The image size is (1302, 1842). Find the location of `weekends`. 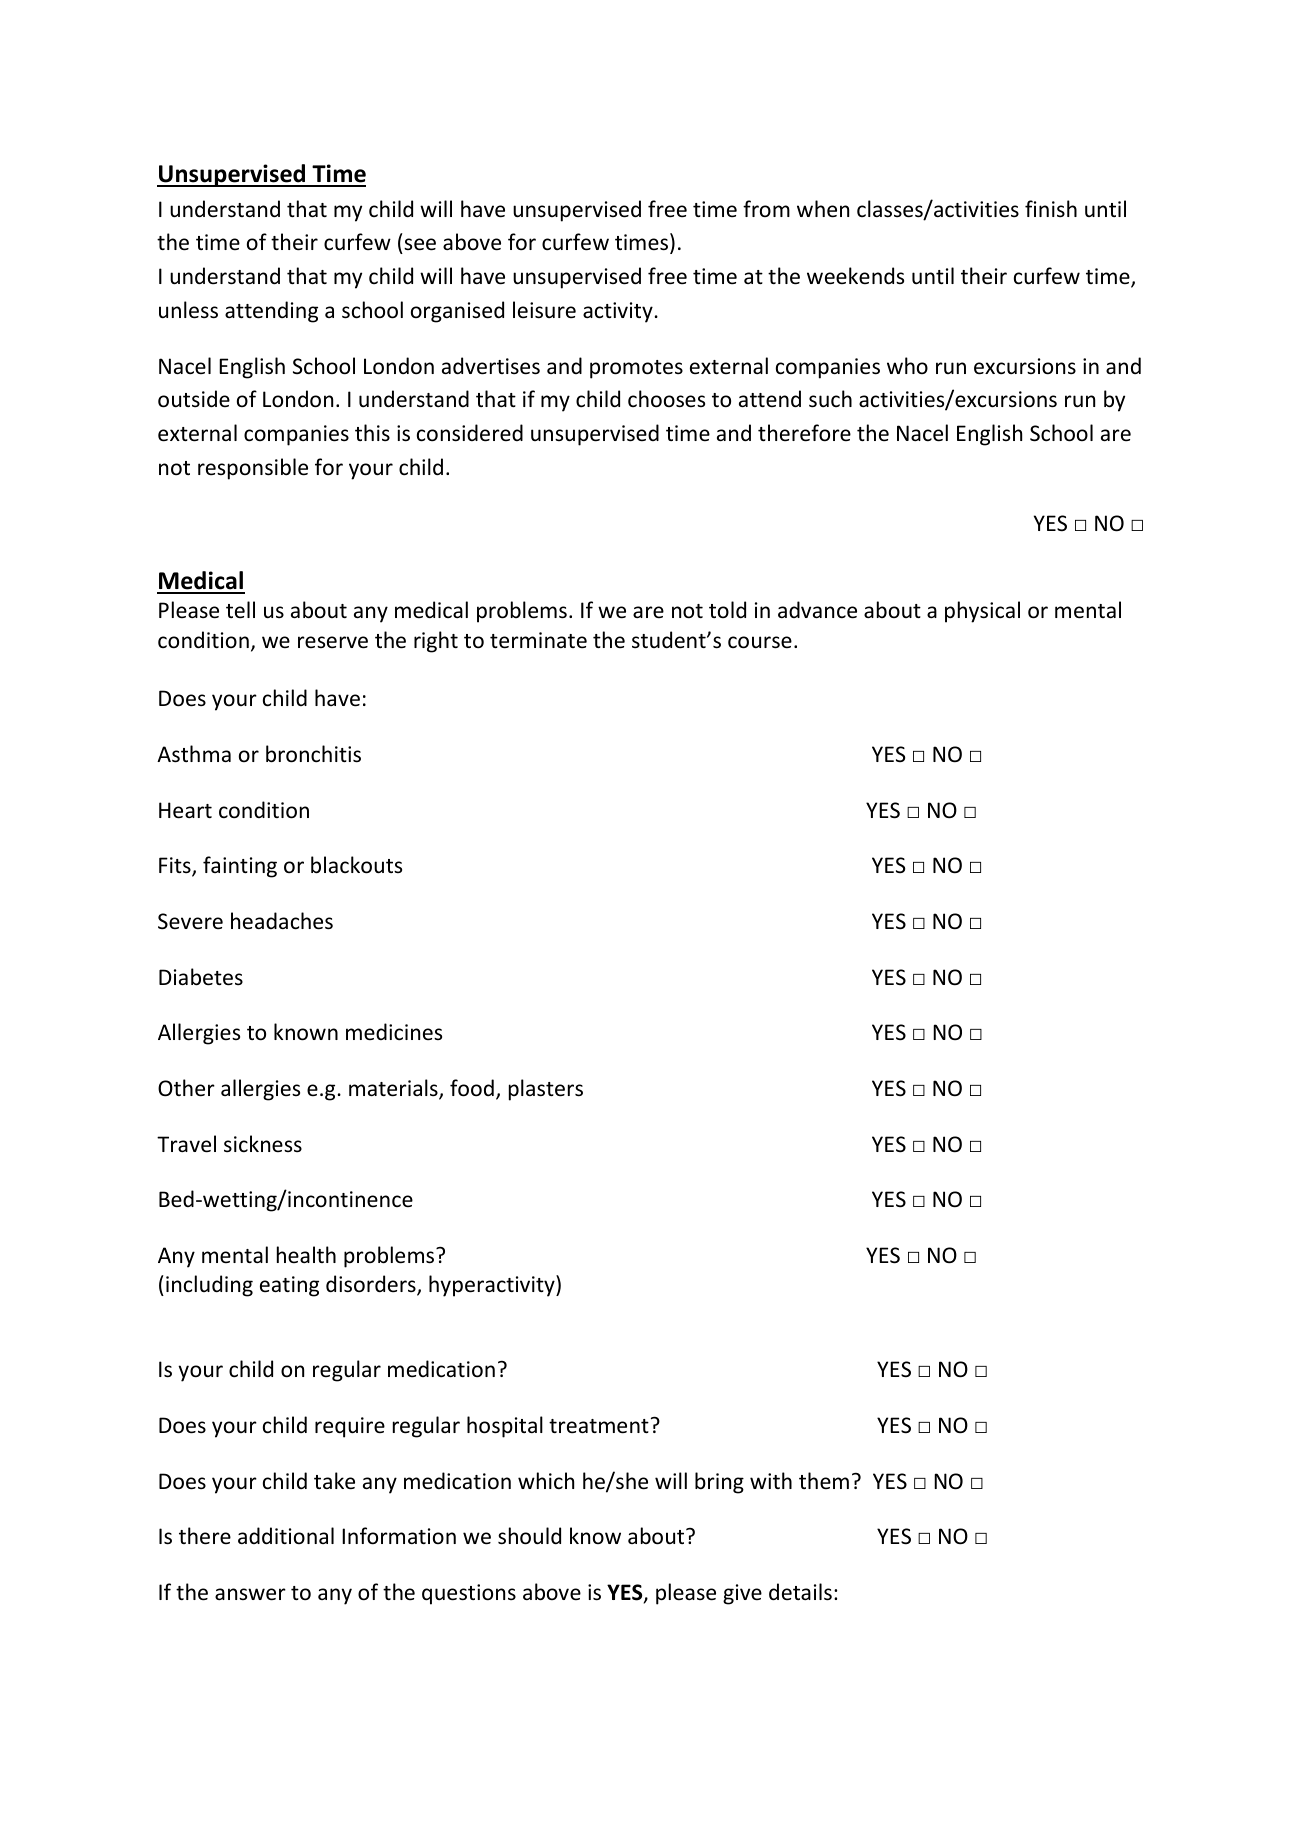

weekends is located at coordinates (855, 275).
